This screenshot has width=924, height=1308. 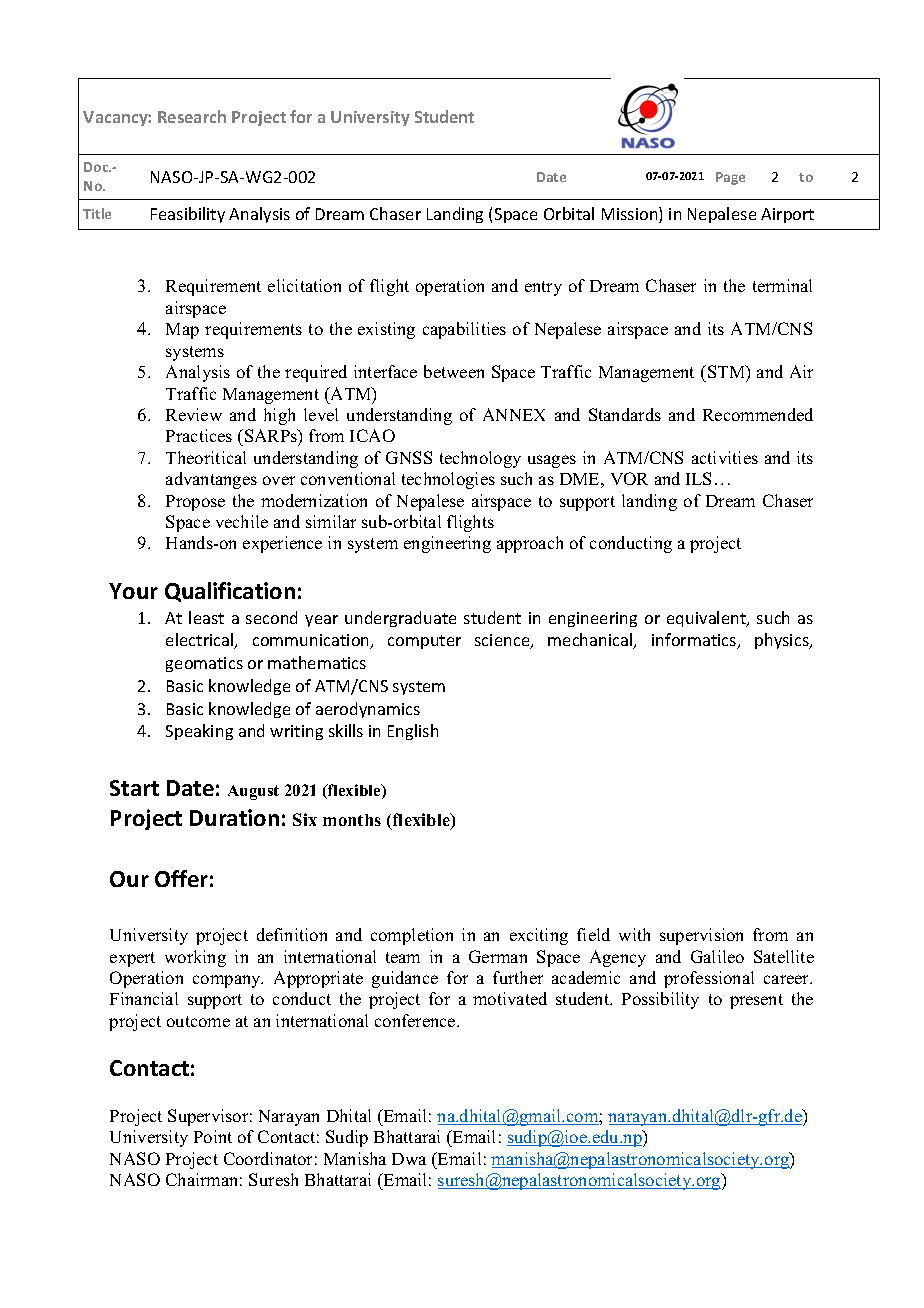 I want to click on Mission, so click(x=631, y=215).
